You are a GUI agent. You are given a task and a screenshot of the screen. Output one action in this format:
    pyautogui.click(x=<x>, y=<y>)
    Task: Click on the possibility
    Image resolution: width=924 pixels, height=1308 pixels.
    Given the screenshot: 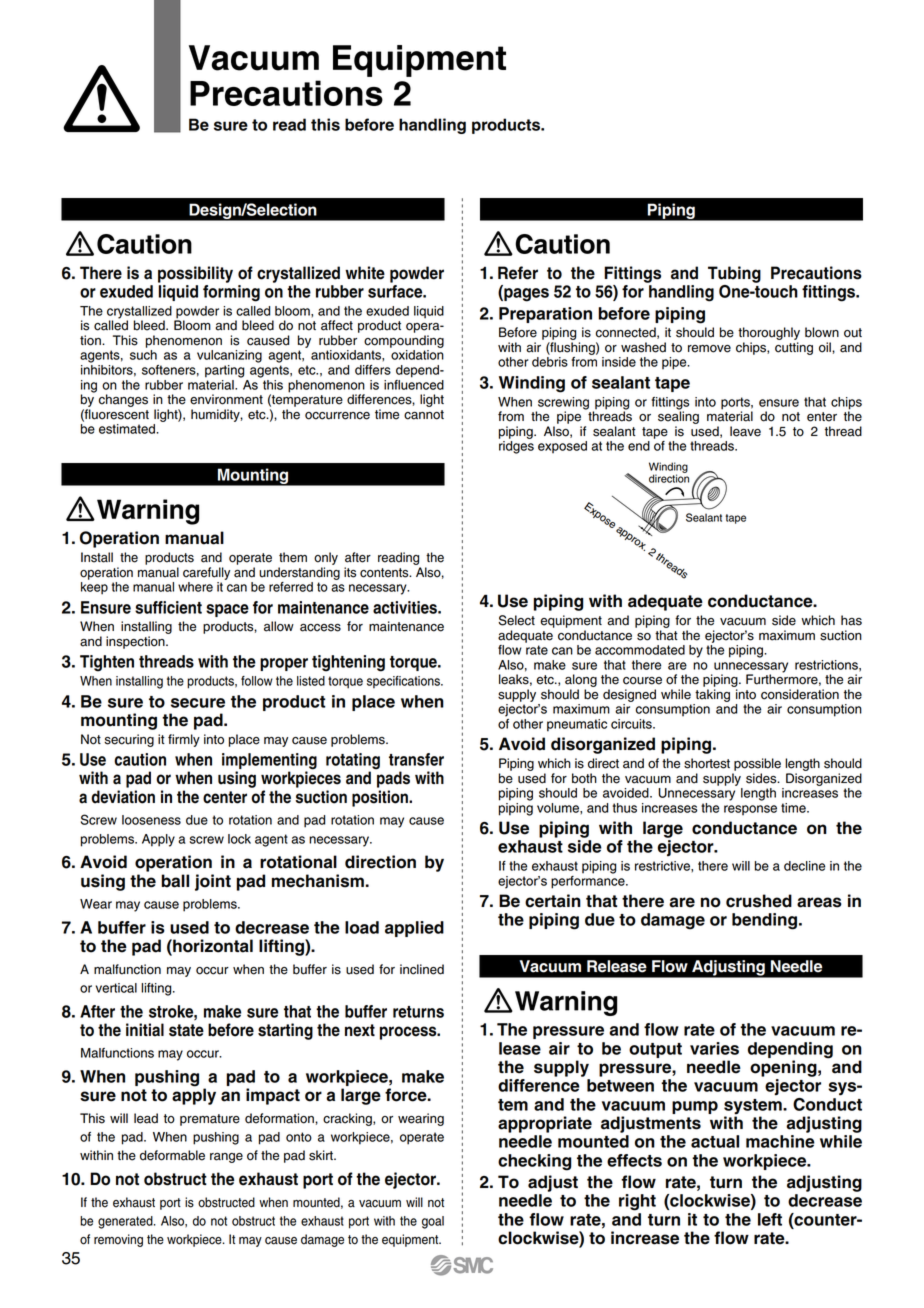 What is the action you would take?
    pyautogui.click(x=195, y=274)
